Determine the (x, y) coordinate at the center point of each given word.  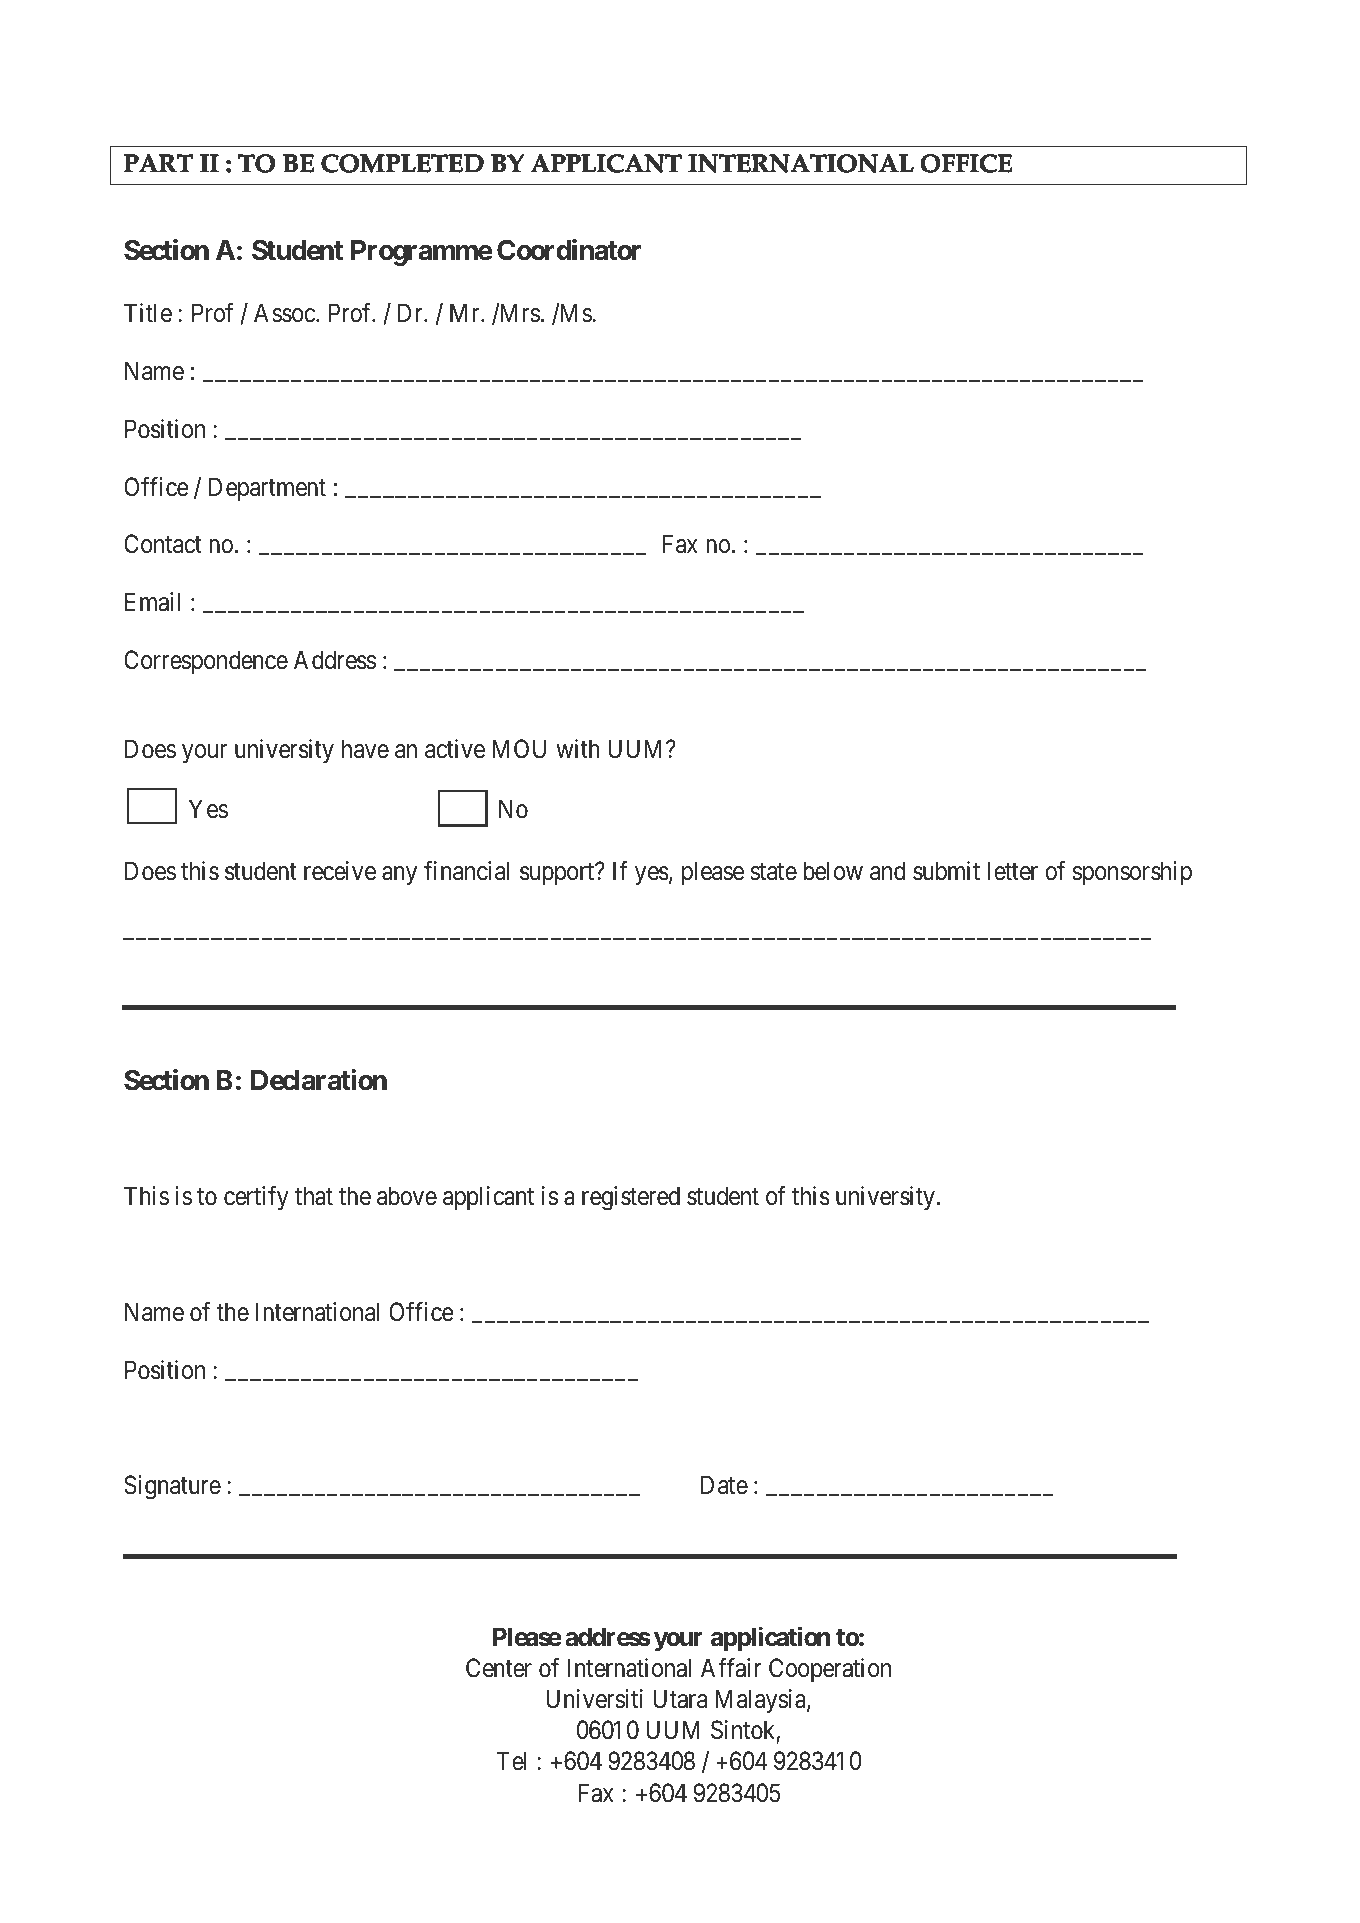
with (578, 748)
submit (946, 871)
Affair (731, 1668)
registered (631, 1198)
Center (499, 1668)
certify (256, 1198)
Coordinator (569, 250)
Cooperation (830, 1670)
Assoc (285, 313)
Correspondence (206, 662)
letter (1013, 871)
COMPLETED (402, 163)
